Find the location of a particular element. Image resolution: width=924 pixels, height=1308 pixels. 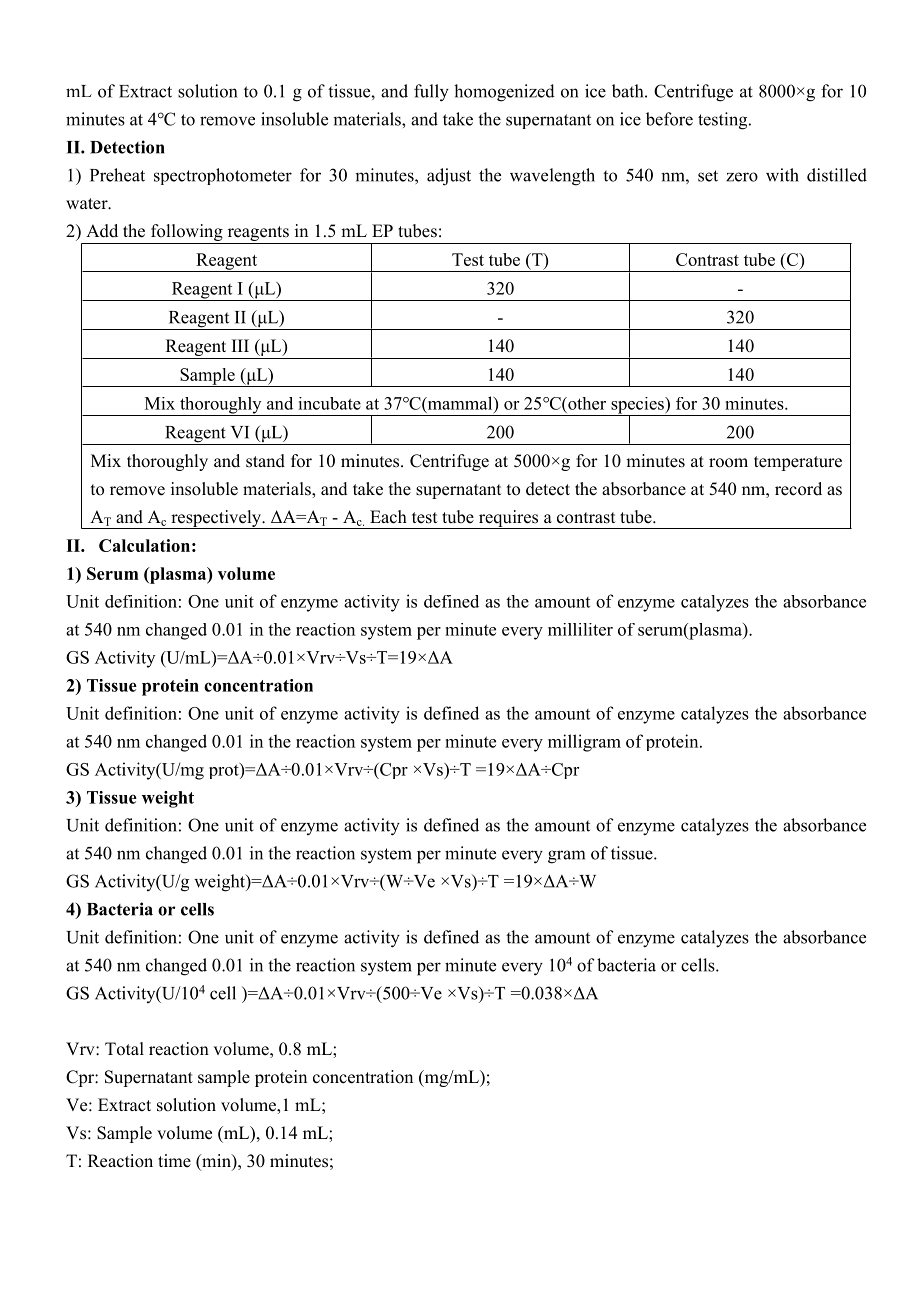

room is located at coordinates (728, 463).
